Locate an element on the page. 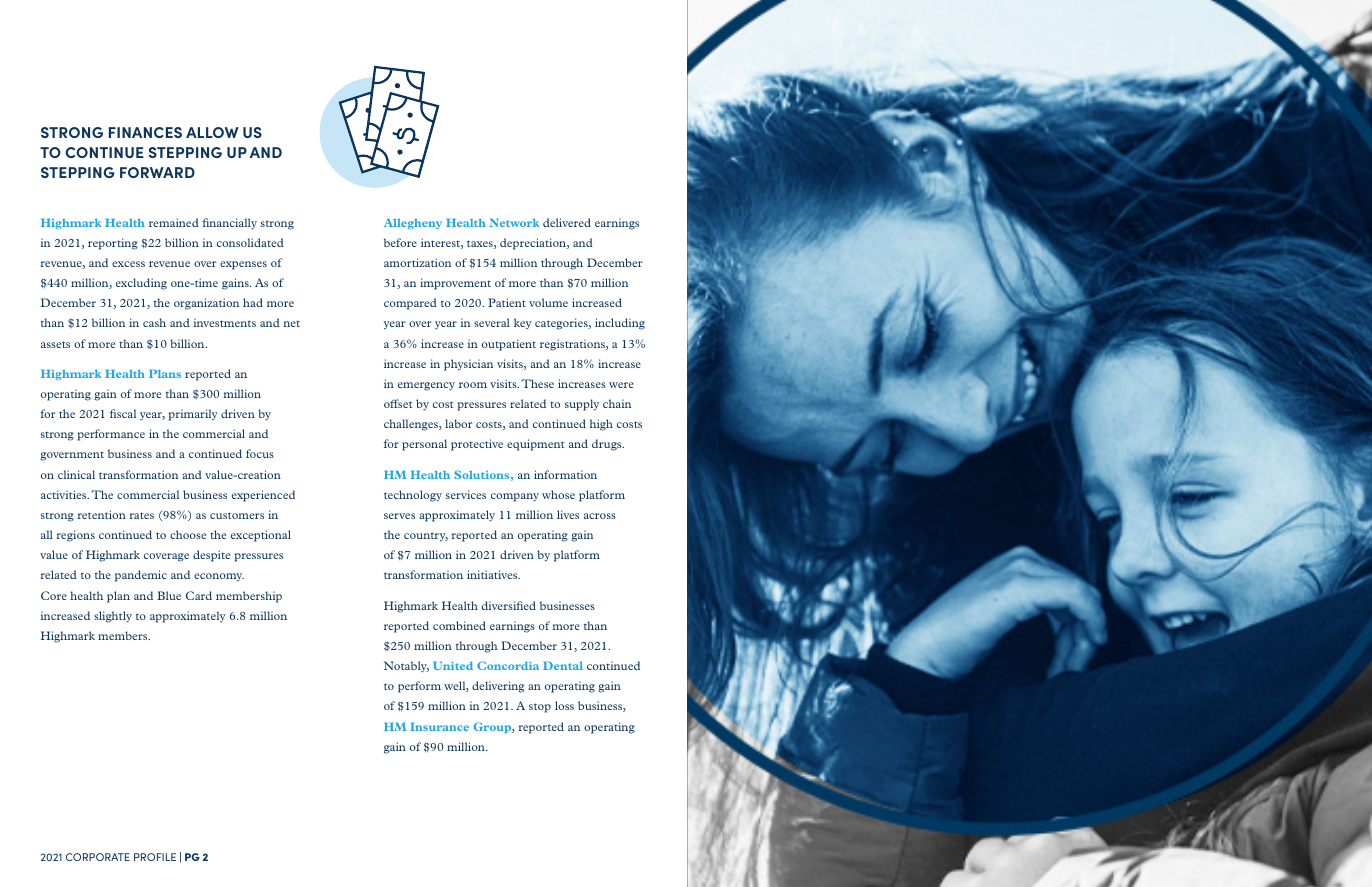 The height and width of the document is (887, 1372). FINANCES is located at coordinates (145, 132).
